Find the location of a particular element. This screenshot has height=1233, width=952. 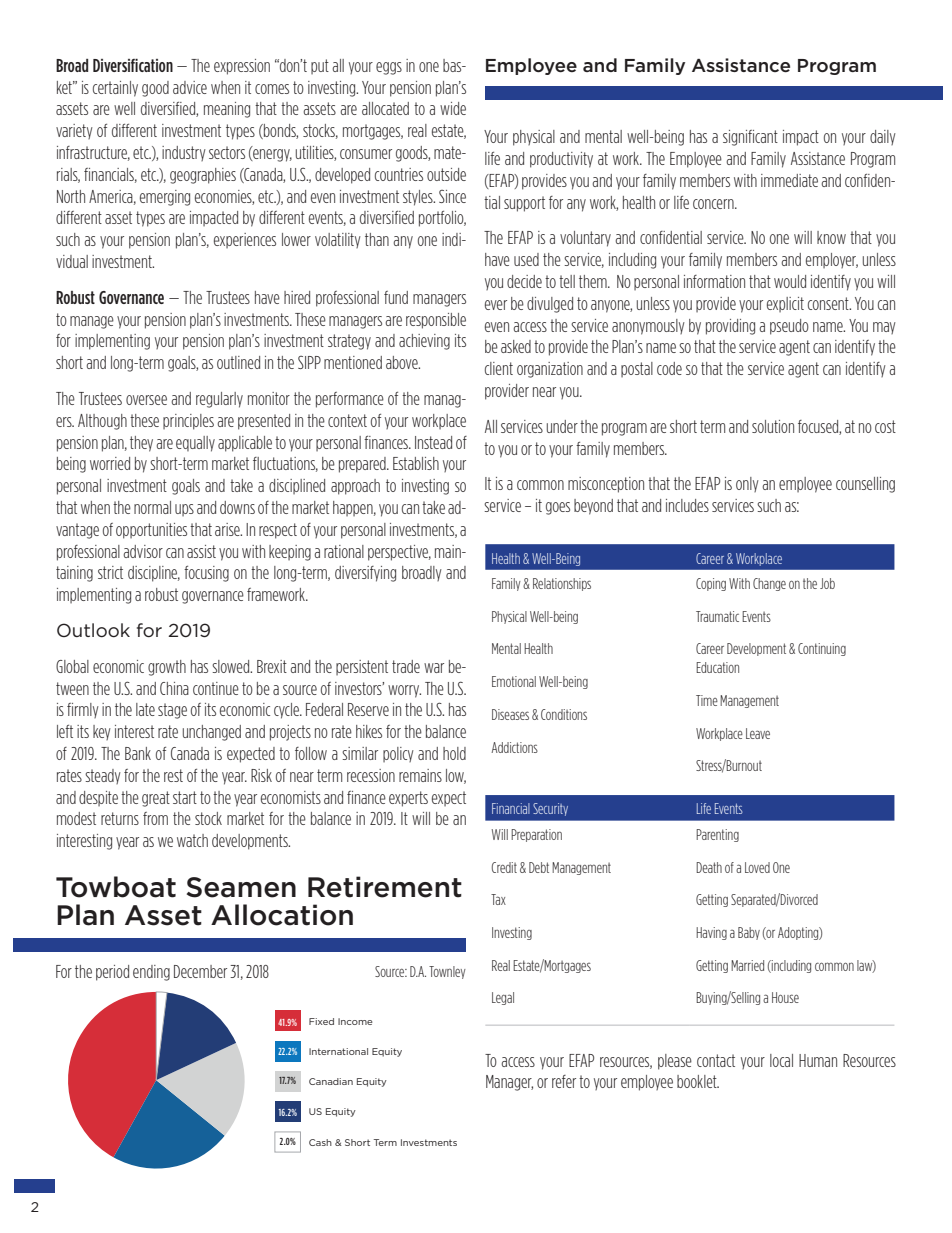

wide is located at coordinates (453, 108).
